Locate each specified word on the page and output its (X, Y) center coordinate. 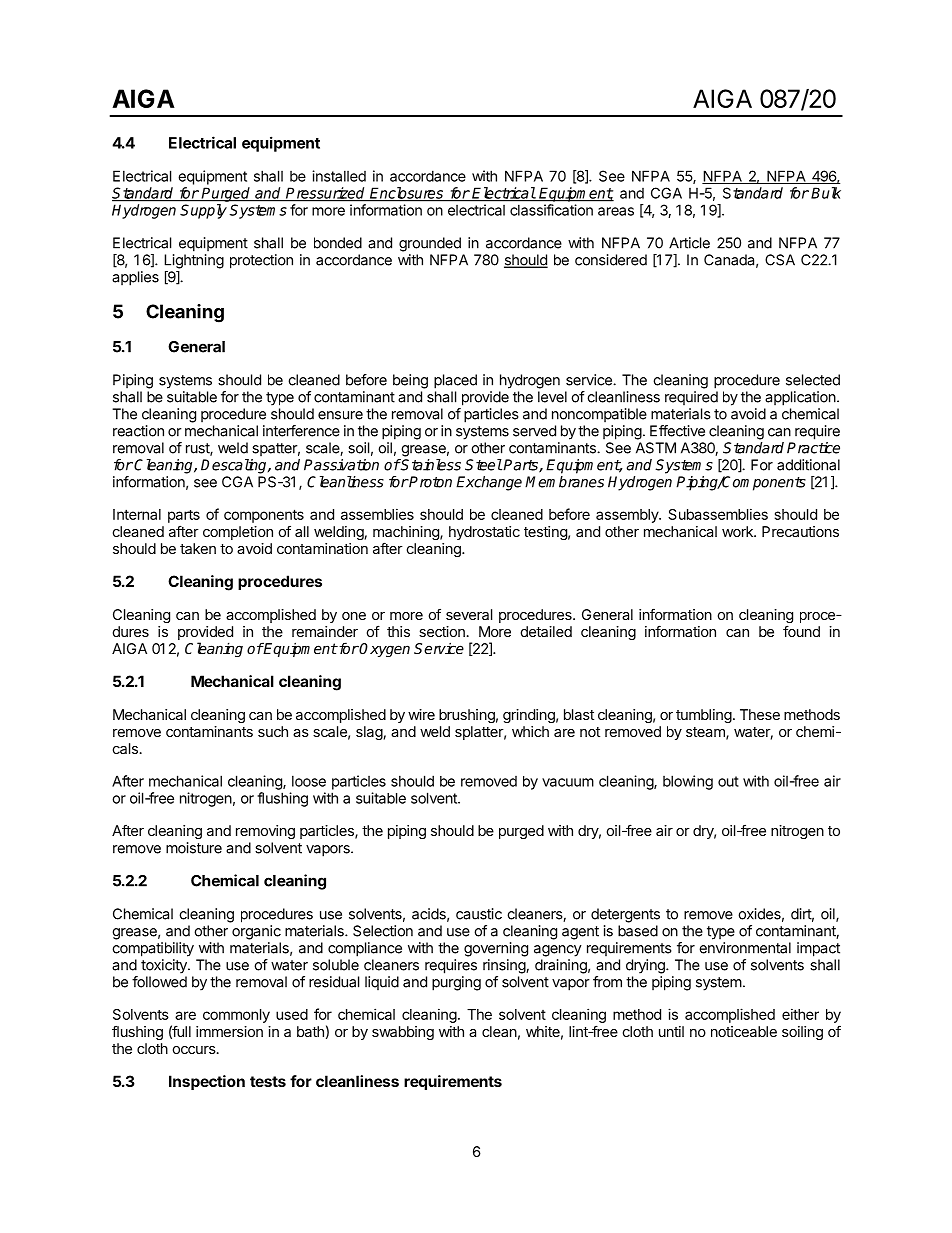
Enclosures (407, 194)
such (273, 731)
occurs (194, 1050)
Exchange (489, 483)
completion (238, 533)
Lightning (194, 261)
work (738, 531)
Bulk (826, 193)
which (530, 731)
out (728, 781)
